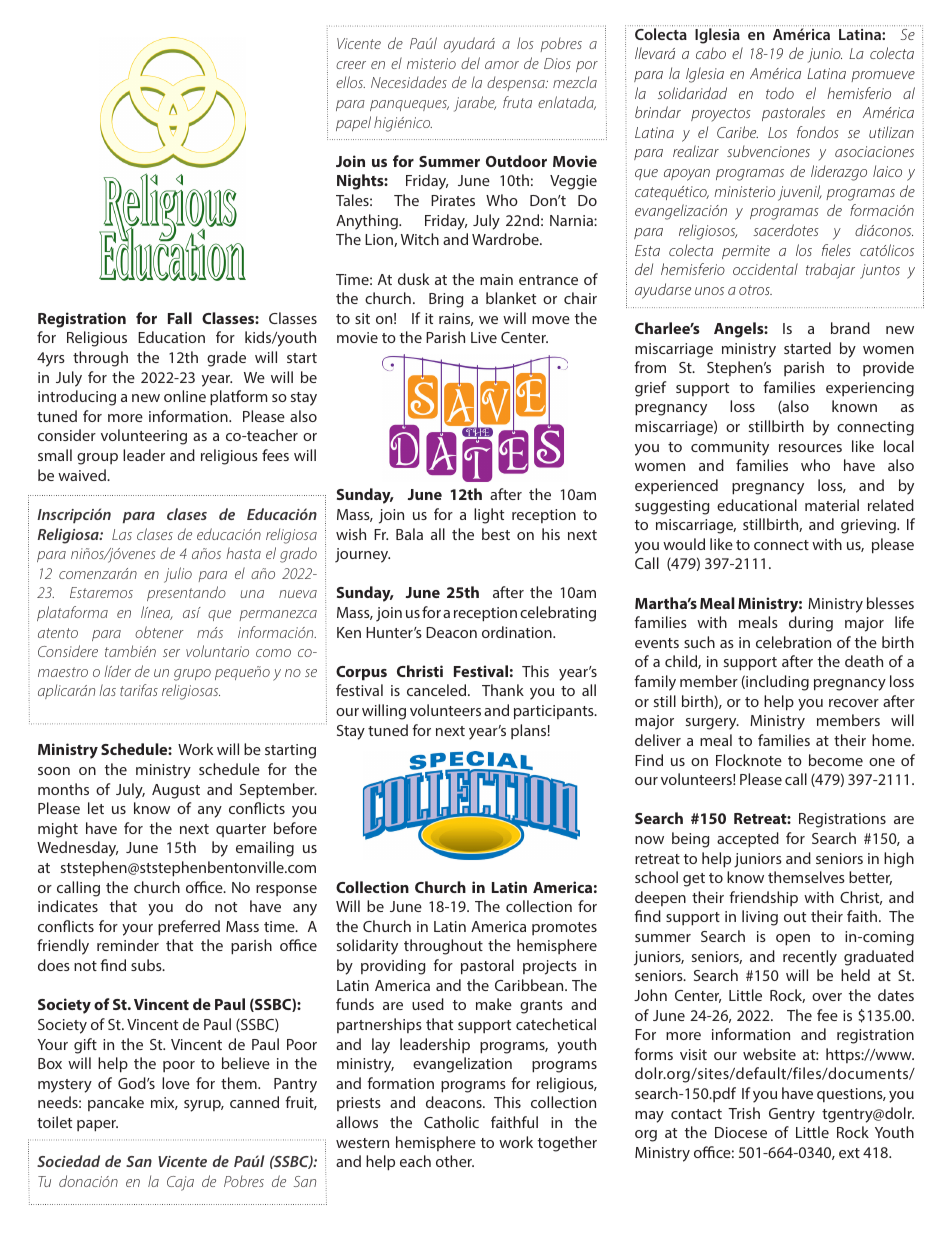 The width and height of the image is (952, 1233). Describe the element at coordinates (489, 516) in the image. I see `light` at that location.
